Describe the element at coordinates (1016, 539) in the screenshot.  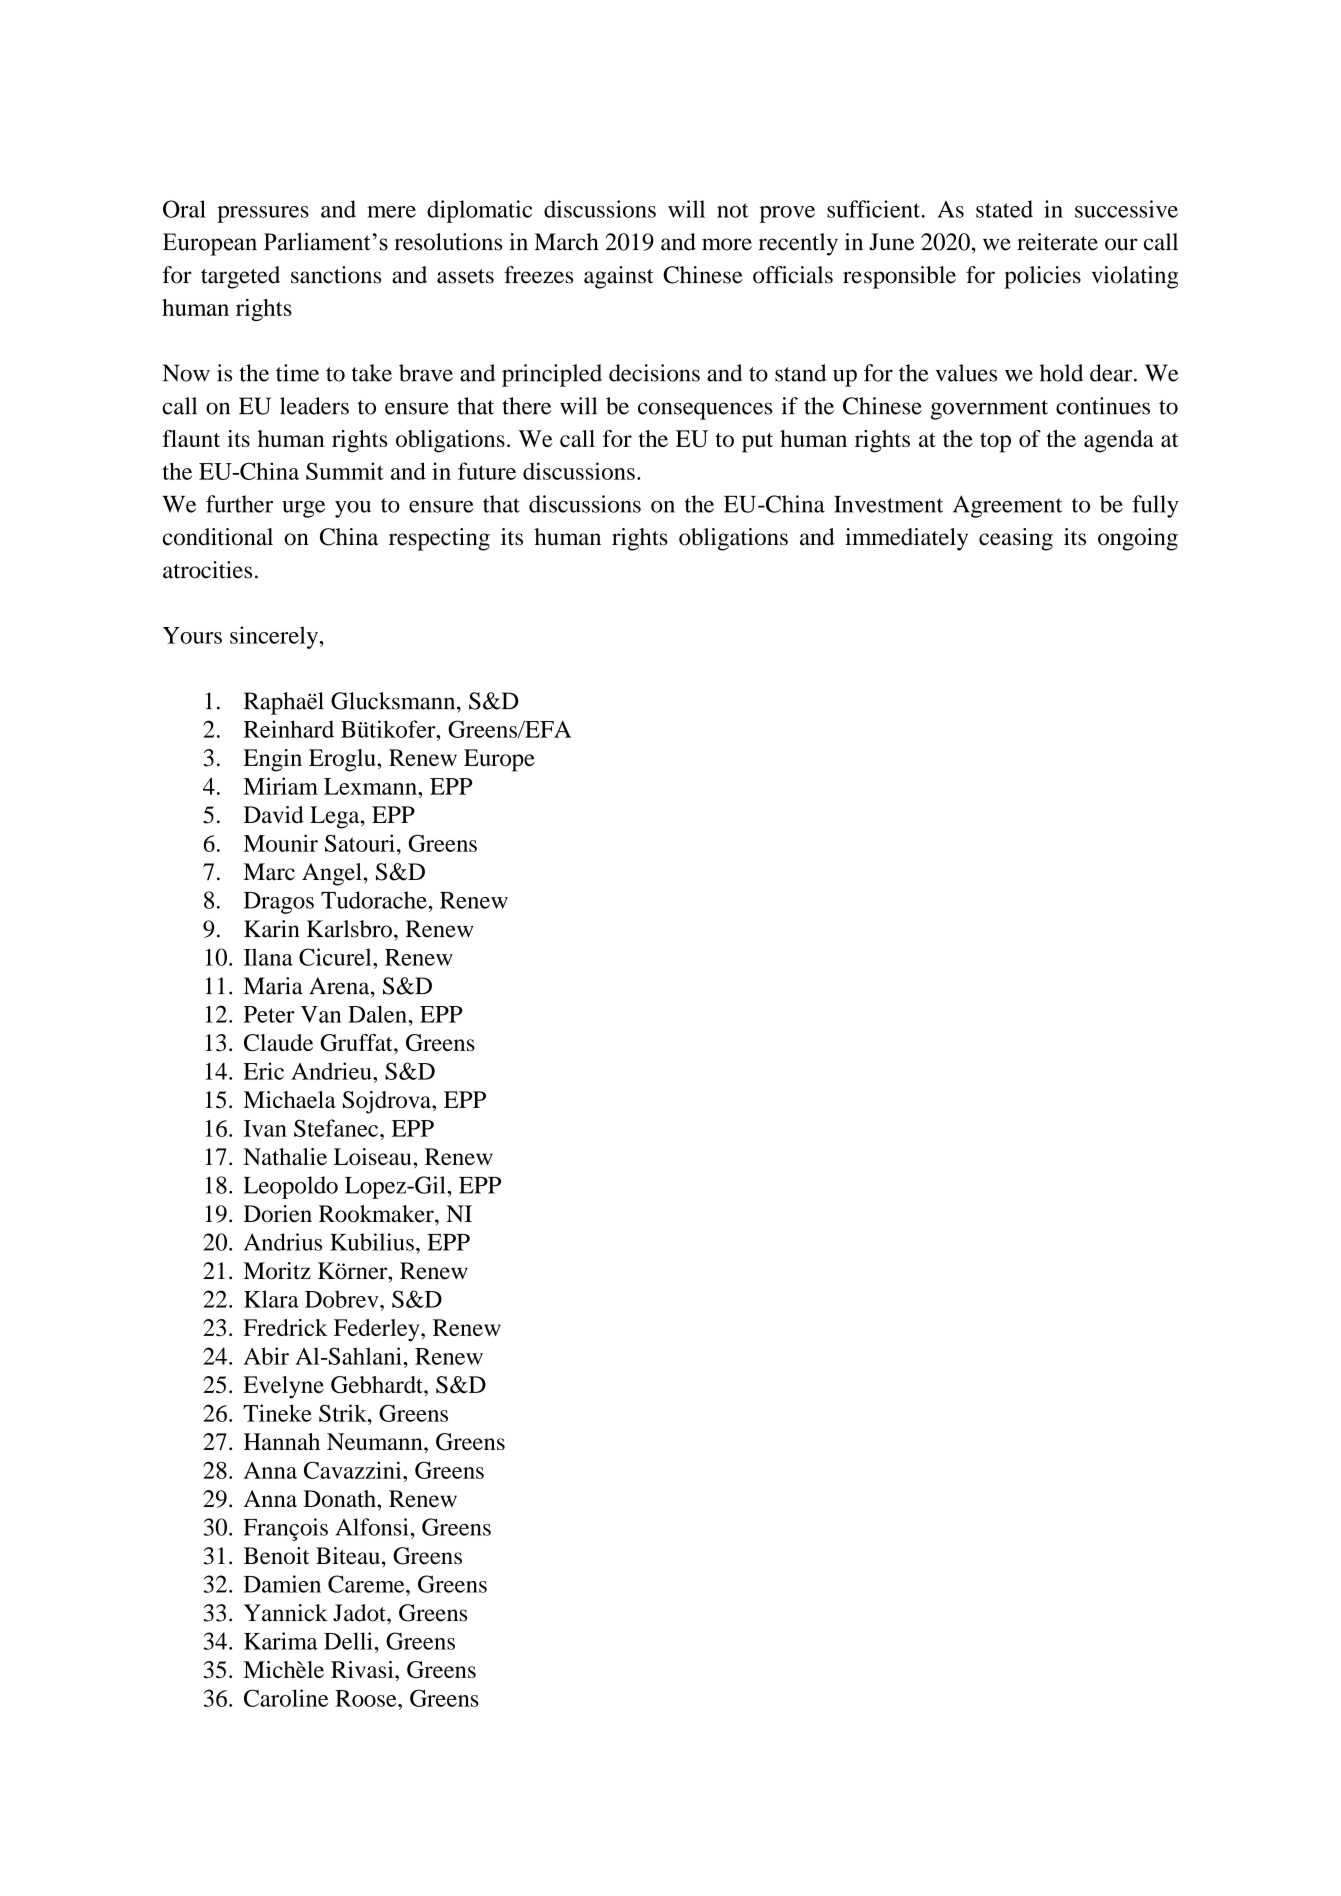
I see `ceasing` at that location.
